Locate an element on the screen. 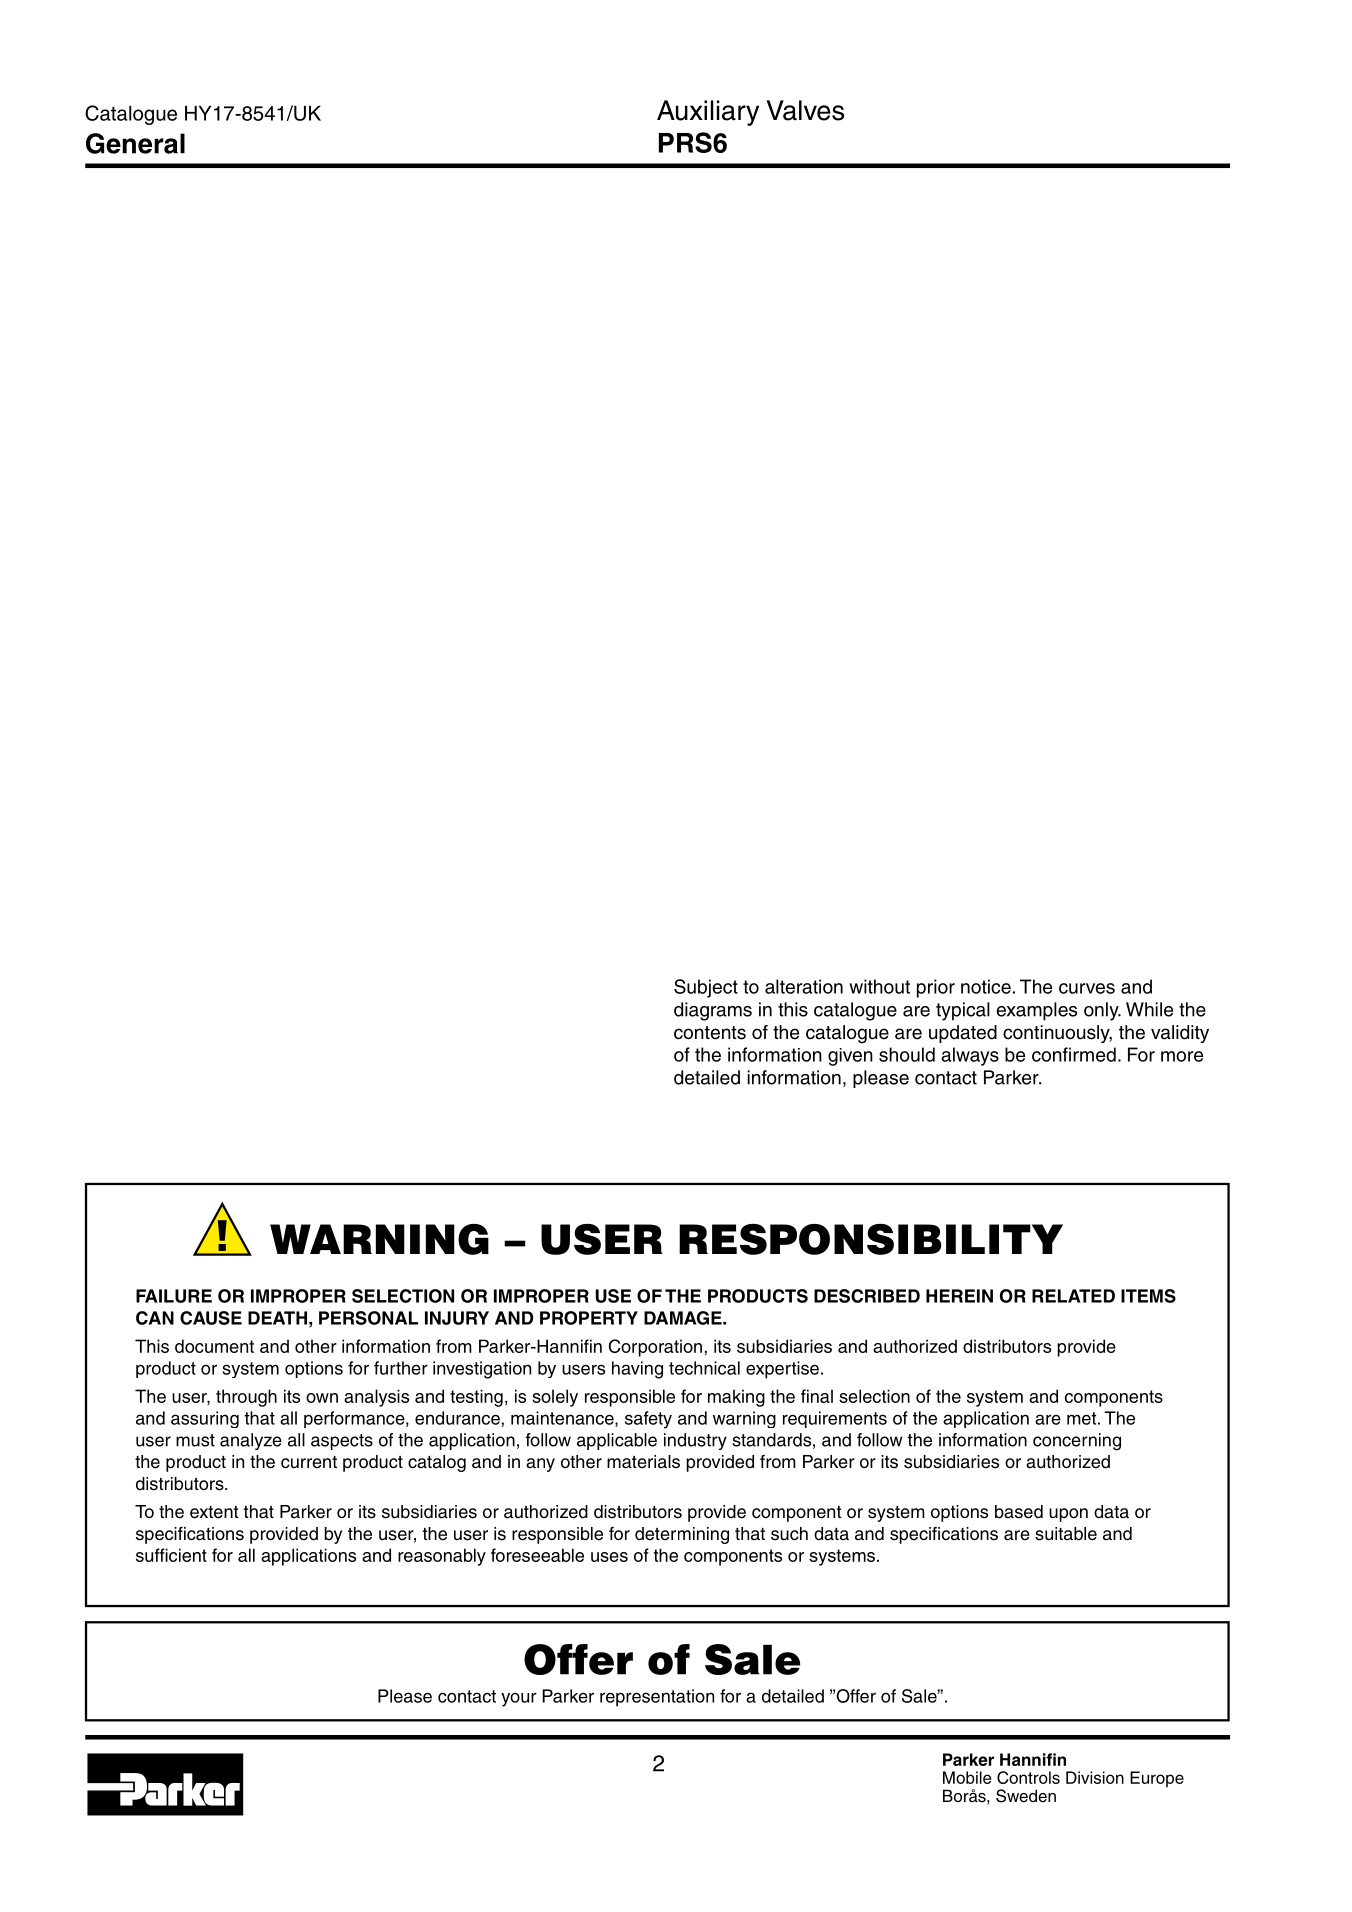 The image size is (1352, 1912). Valves is located at coordinates (805, 110).
